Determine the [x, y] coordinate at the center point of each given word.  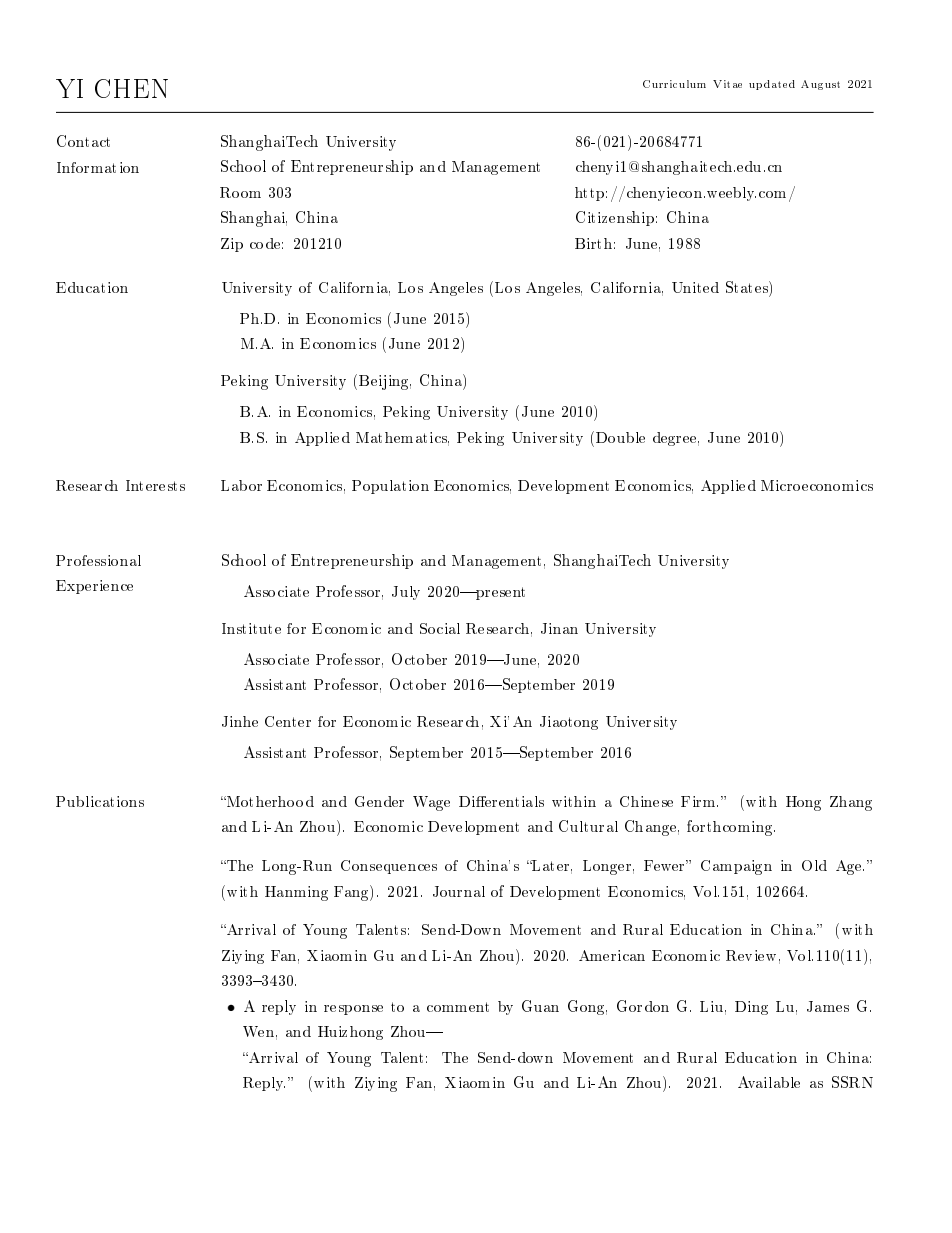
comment [458, 1007]
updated [772, 85]
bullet [231, 1008]
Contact [83, 141]
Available [769, 1082]
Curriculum [674, 84]
